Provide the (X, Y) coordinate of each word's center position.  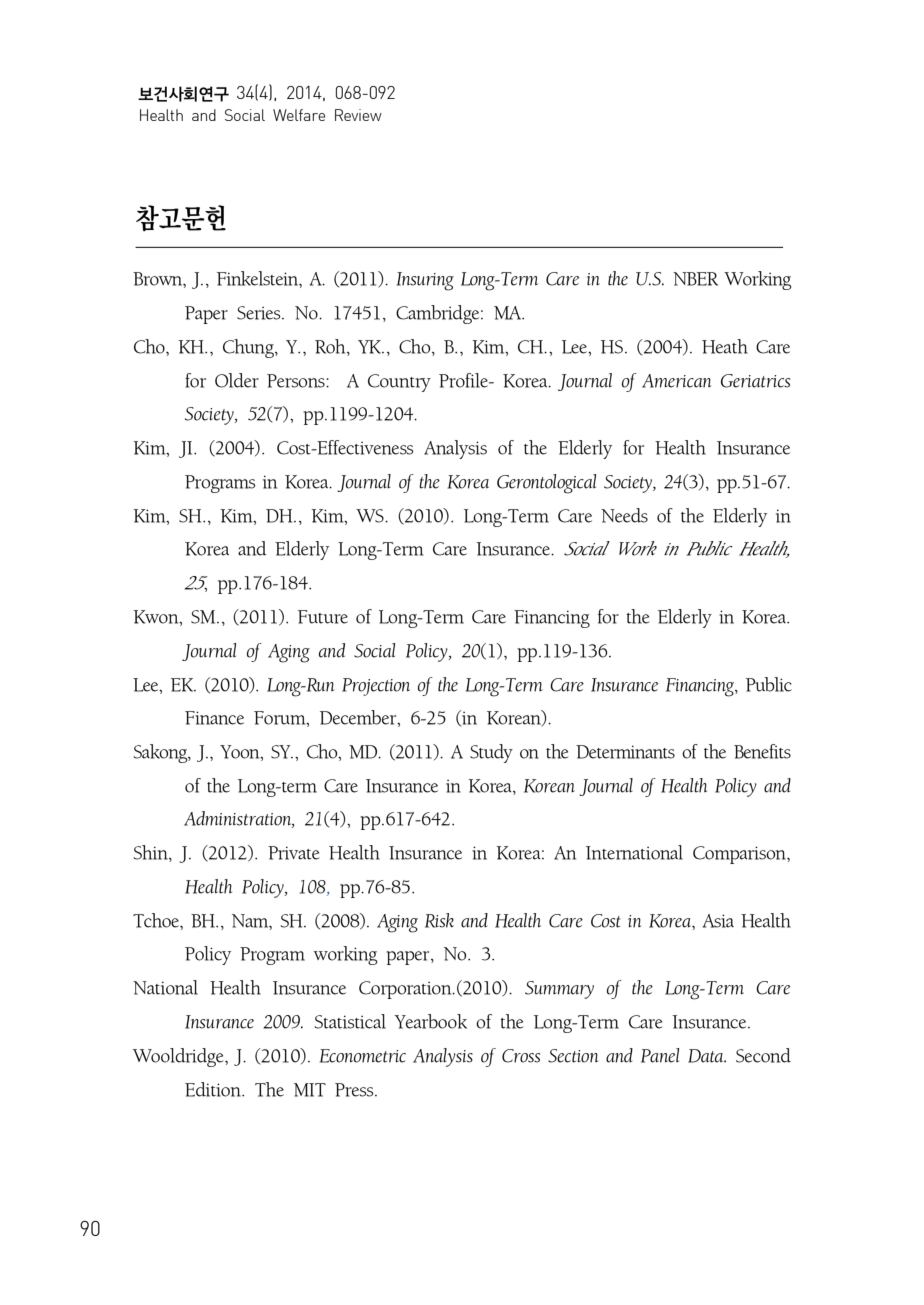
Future (323, 617)
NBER (695, 279)
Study (491, 753)
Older (237, 380)
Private (294, 853)
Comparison (740, 855)
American (676, 381)
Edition (214, 1089)
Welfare (299, 115)
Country (399, 383)
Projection (376, 687)
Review (358, 115)
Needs (624, 515)
